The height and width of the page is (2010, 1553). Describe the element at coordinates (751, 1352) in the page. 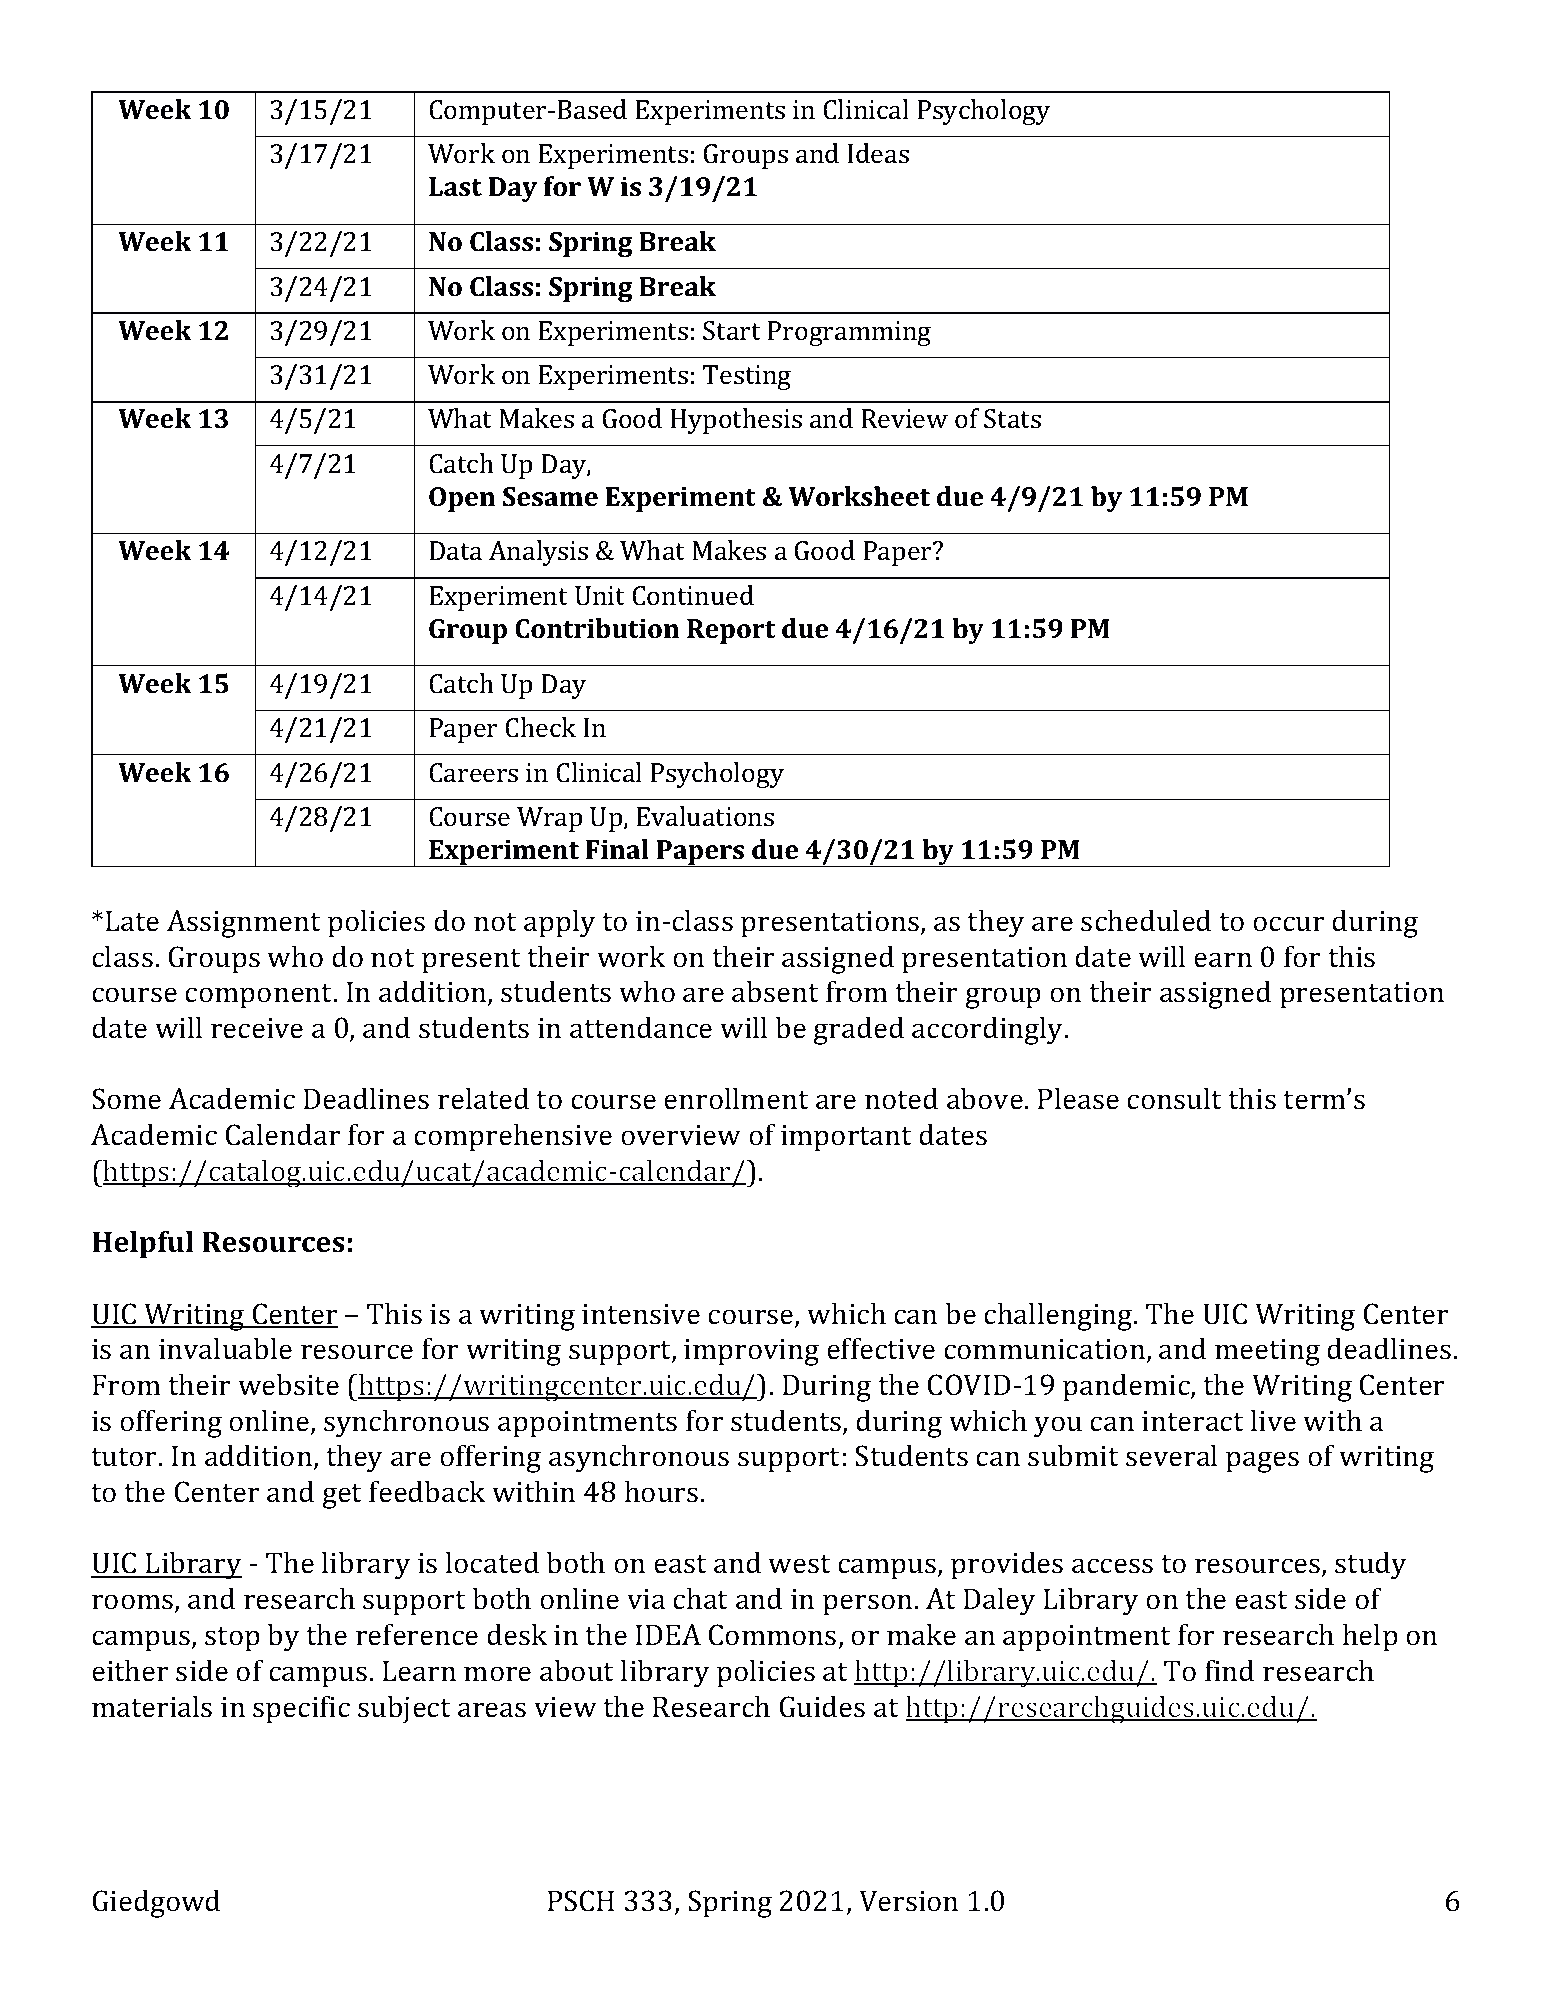

I see `improving` at that location.
